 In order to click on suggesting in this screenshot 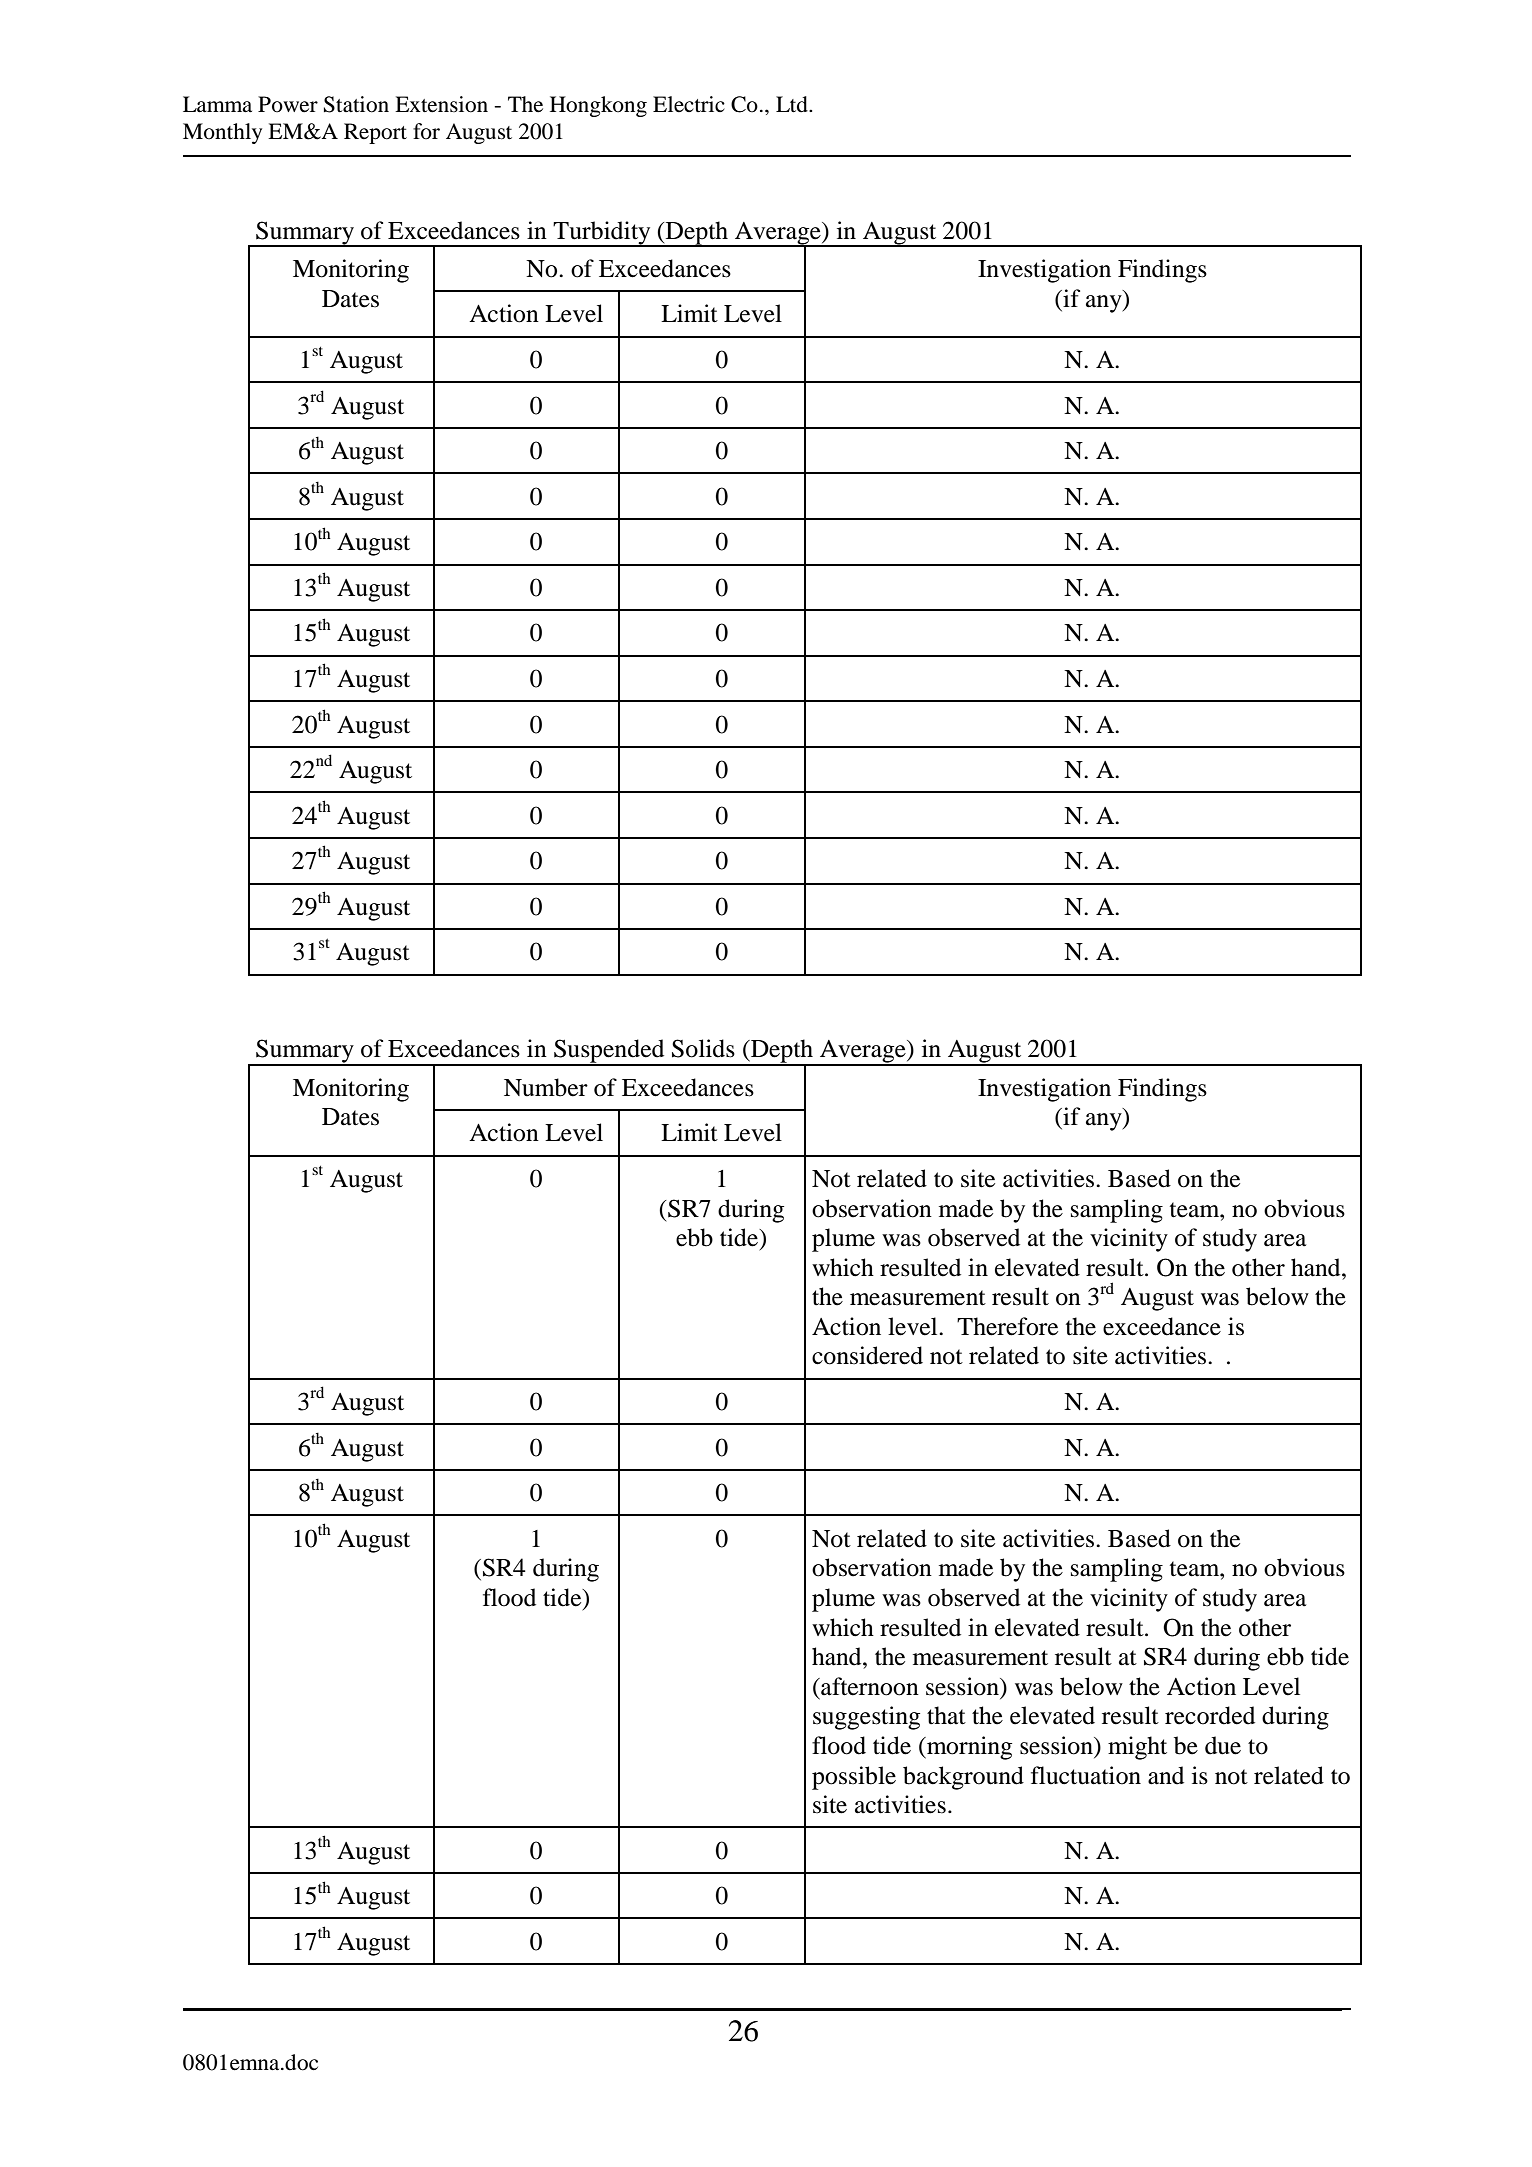, I will do `click(866, 1718)`.
